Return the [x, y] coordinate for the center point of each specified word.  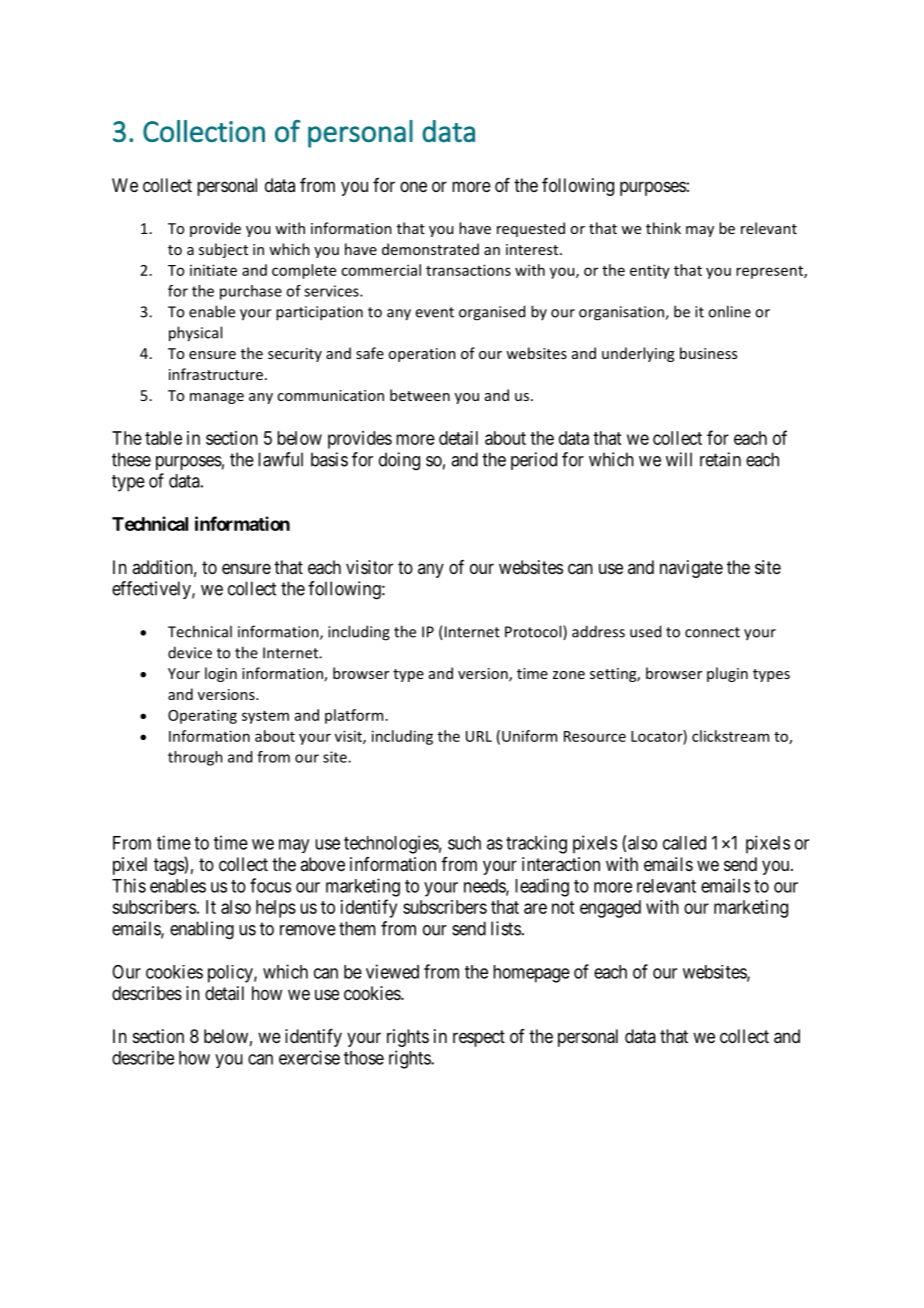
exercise [309, 1057]
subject [223, 250]
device [190, 652]
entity [650, 271]
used [645, 631]
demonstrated [430, 249]
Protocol [534, 632]
